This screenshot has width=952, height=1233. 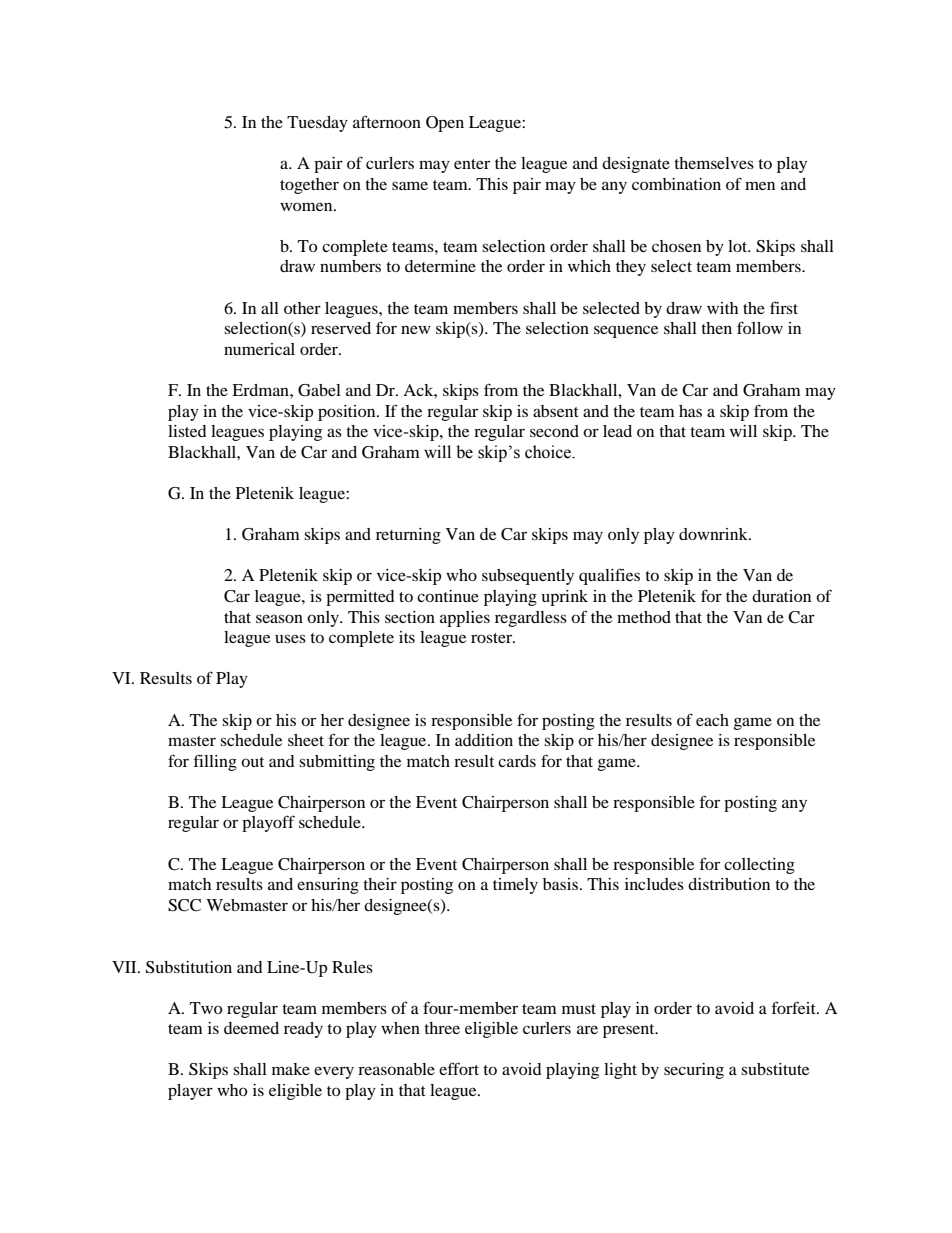 I want to click on together, so click(x=309, y=186).
